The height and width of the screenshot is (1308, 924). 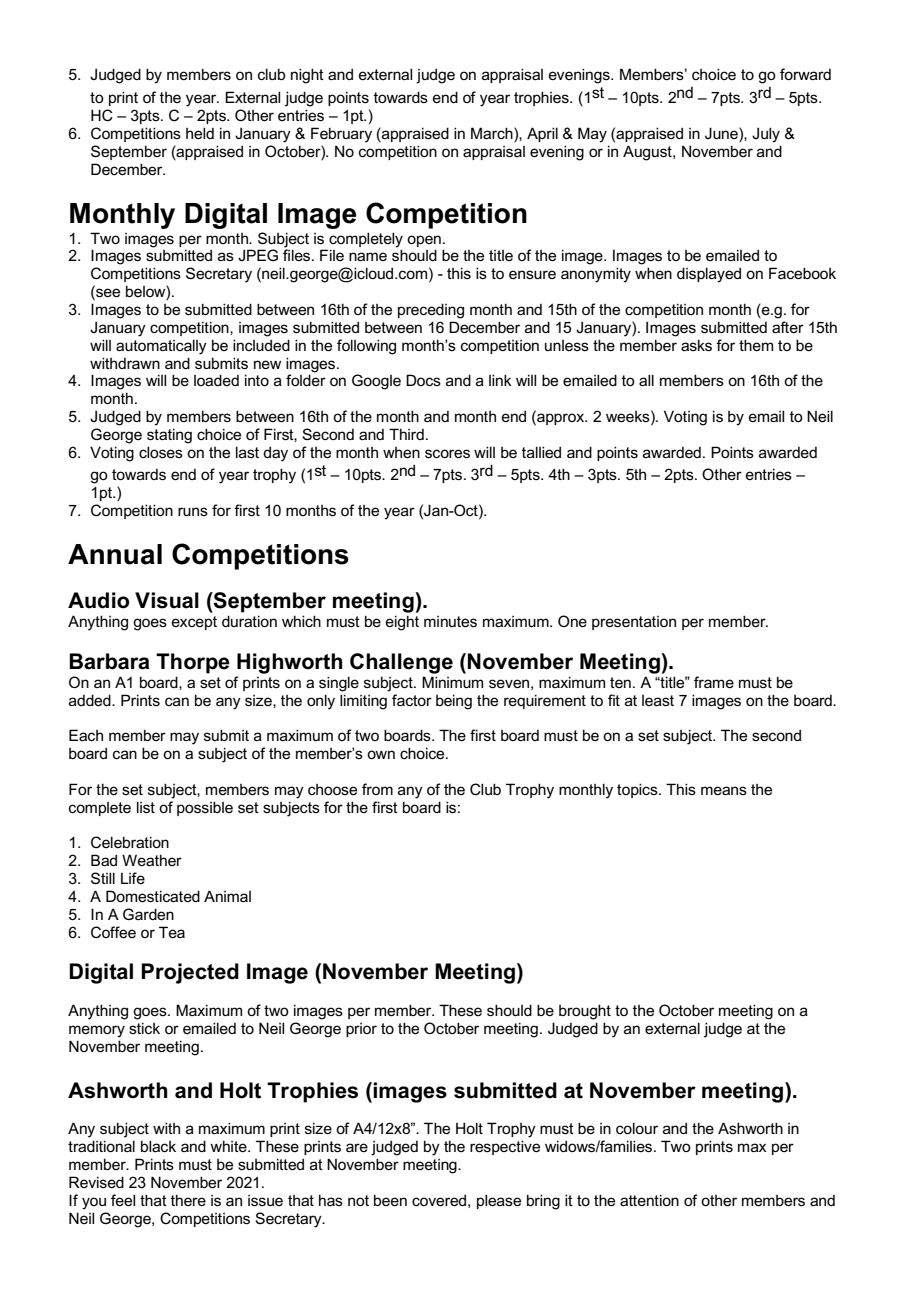 What do you see at coordinates (447, 453) in the screenshot?
I see `scores` at bounding box center [447, 453].
